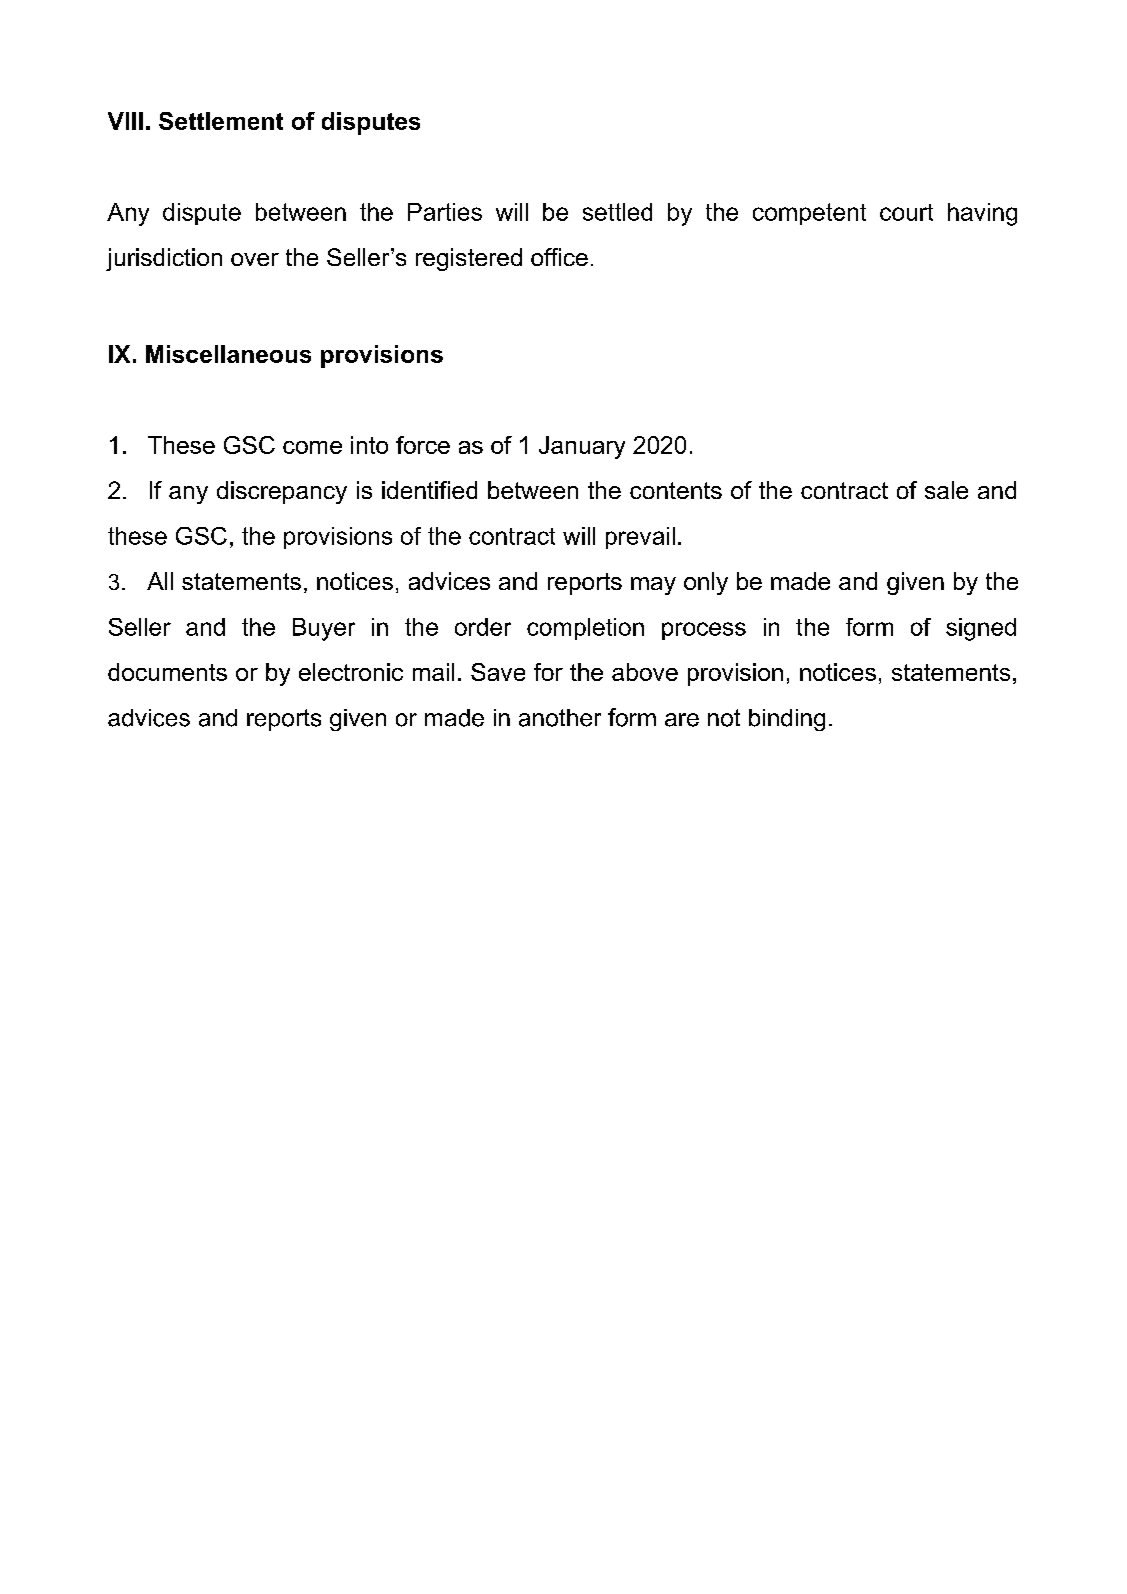 The height and width of the document is (1594, 1127). Describe the element at coordinates (282, 492) in the document. I see `discrepancy` at that location.
